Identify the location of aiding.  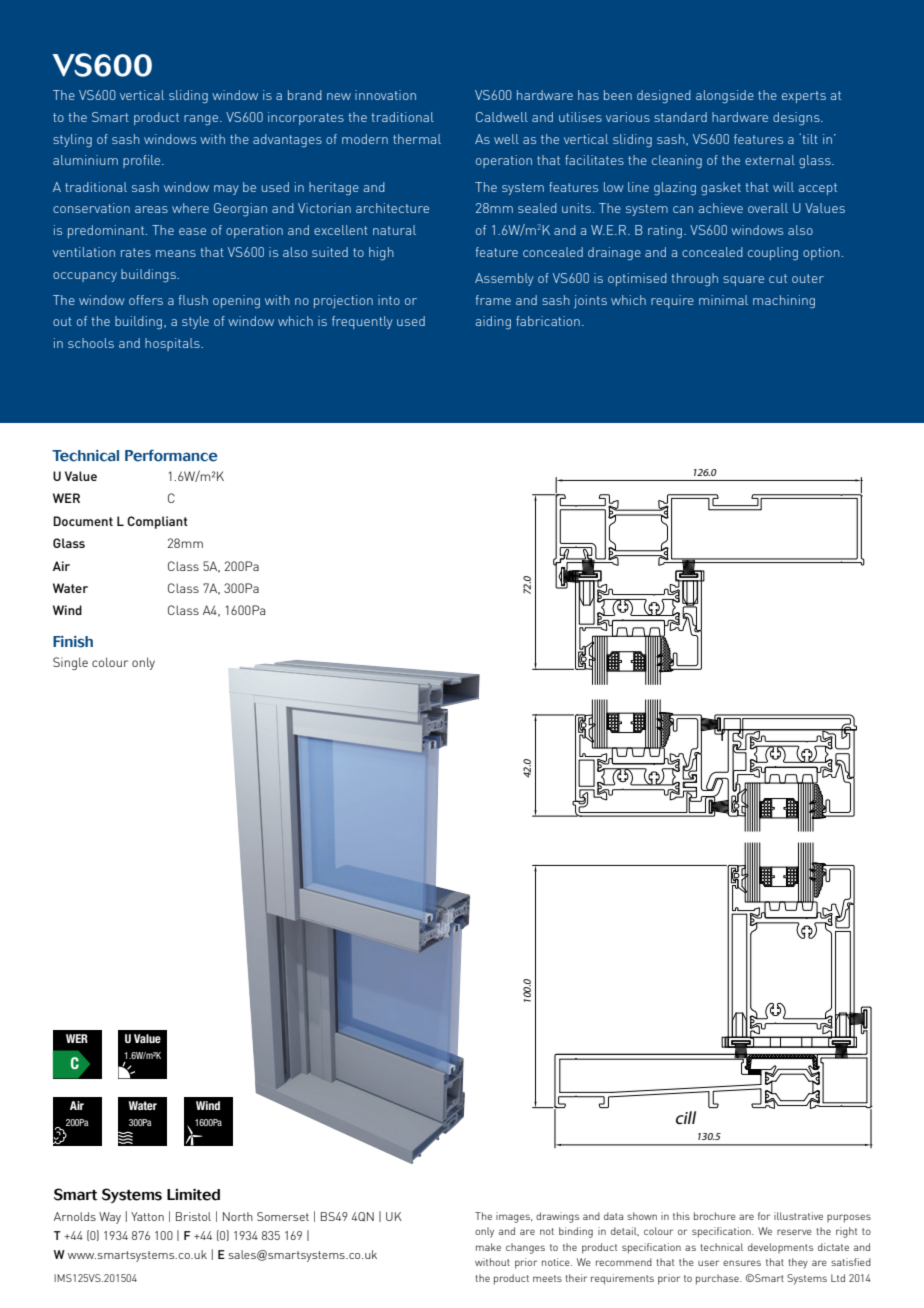
(493, 322).
